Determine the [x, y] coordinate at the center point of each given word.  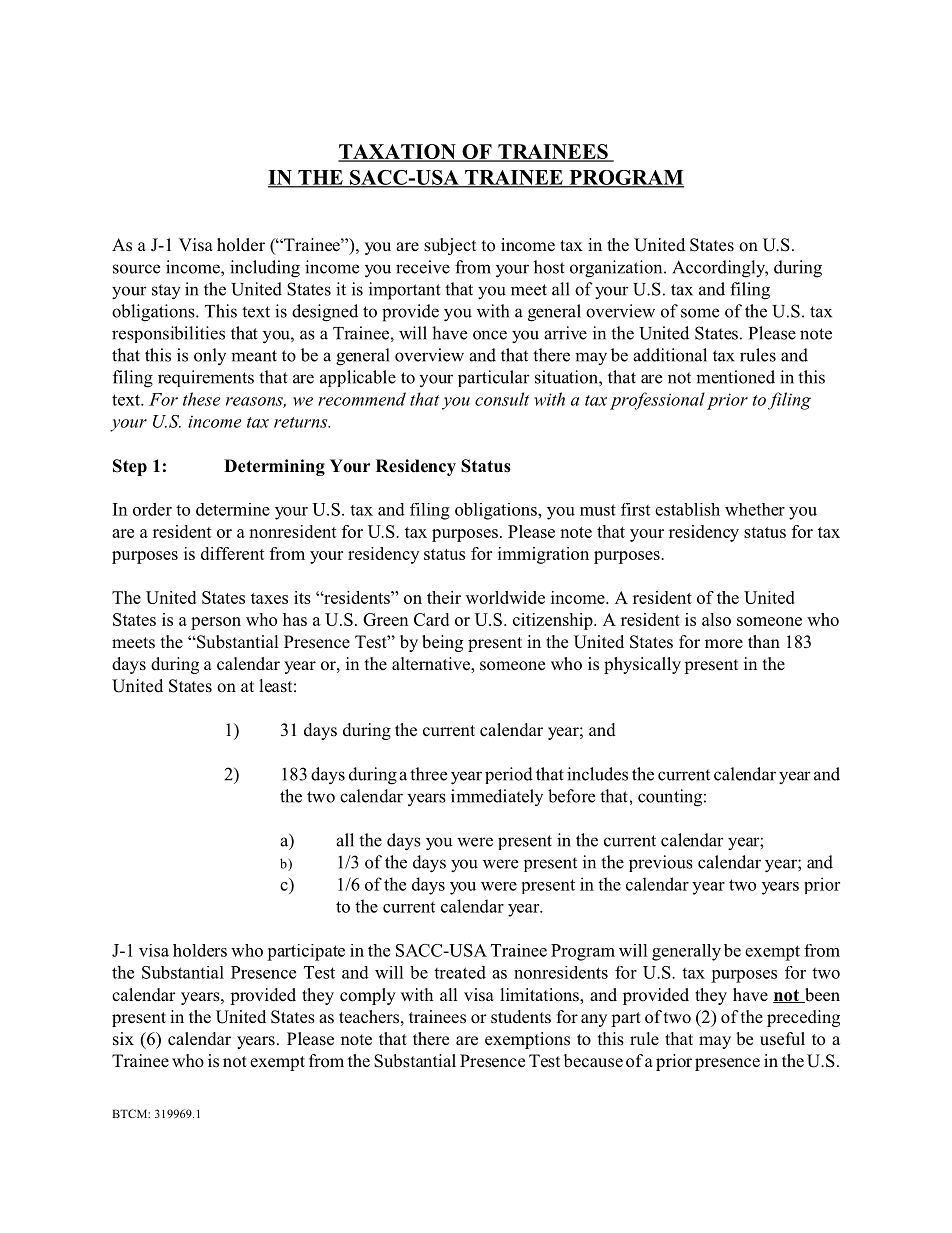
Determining [274, 467]
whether [755, 509]
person [216, 623]
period [509, 775]
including [265, 269]
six [123, 1039]
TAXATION [398, 153]
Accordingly [720, 269]
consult [502, 399]
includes [597, 774]
